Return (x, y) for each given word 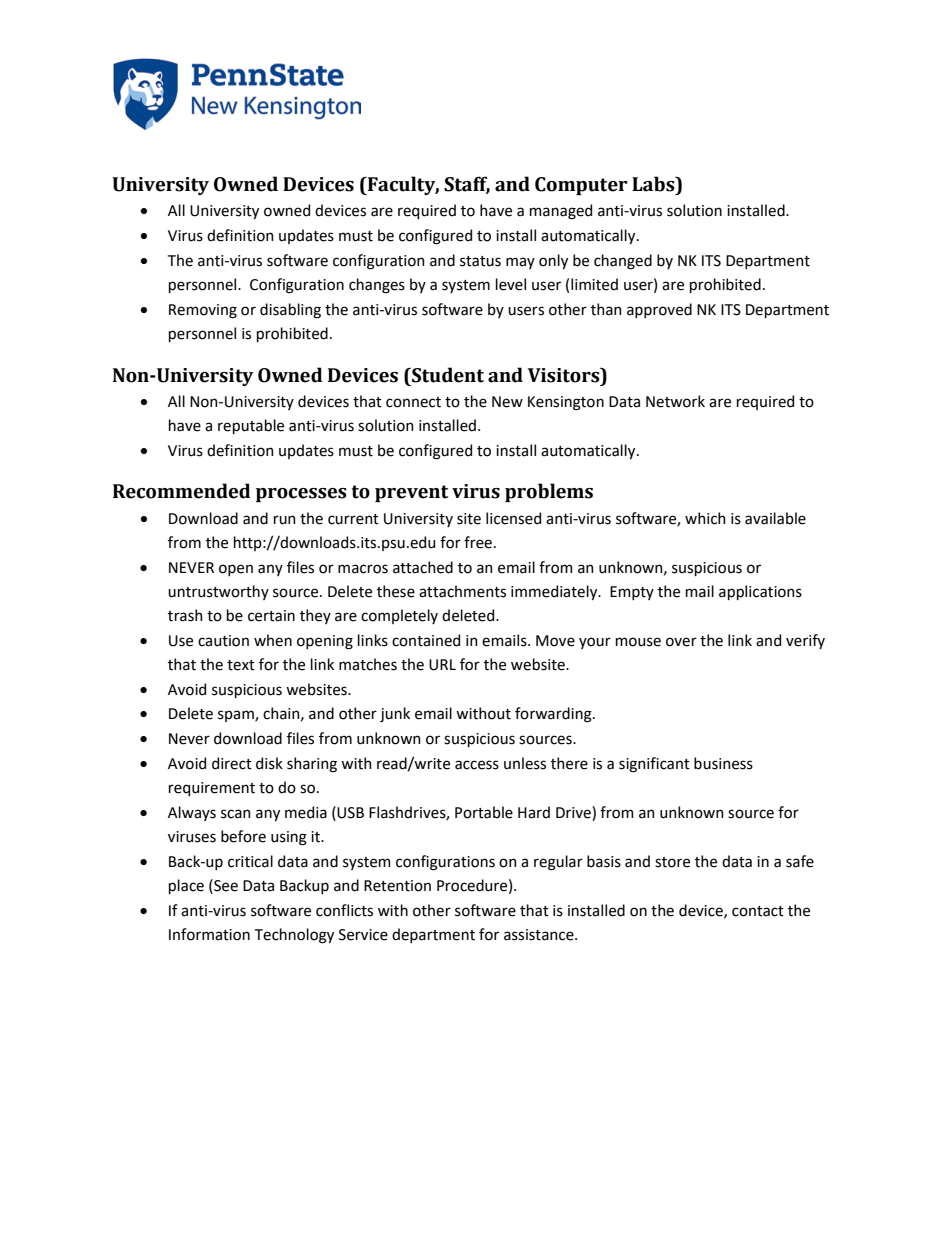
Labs (654, 184)
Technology (294, 936)
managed (561, 212)
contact (758, 911)
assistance (540, 935)
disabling (290, 311)
